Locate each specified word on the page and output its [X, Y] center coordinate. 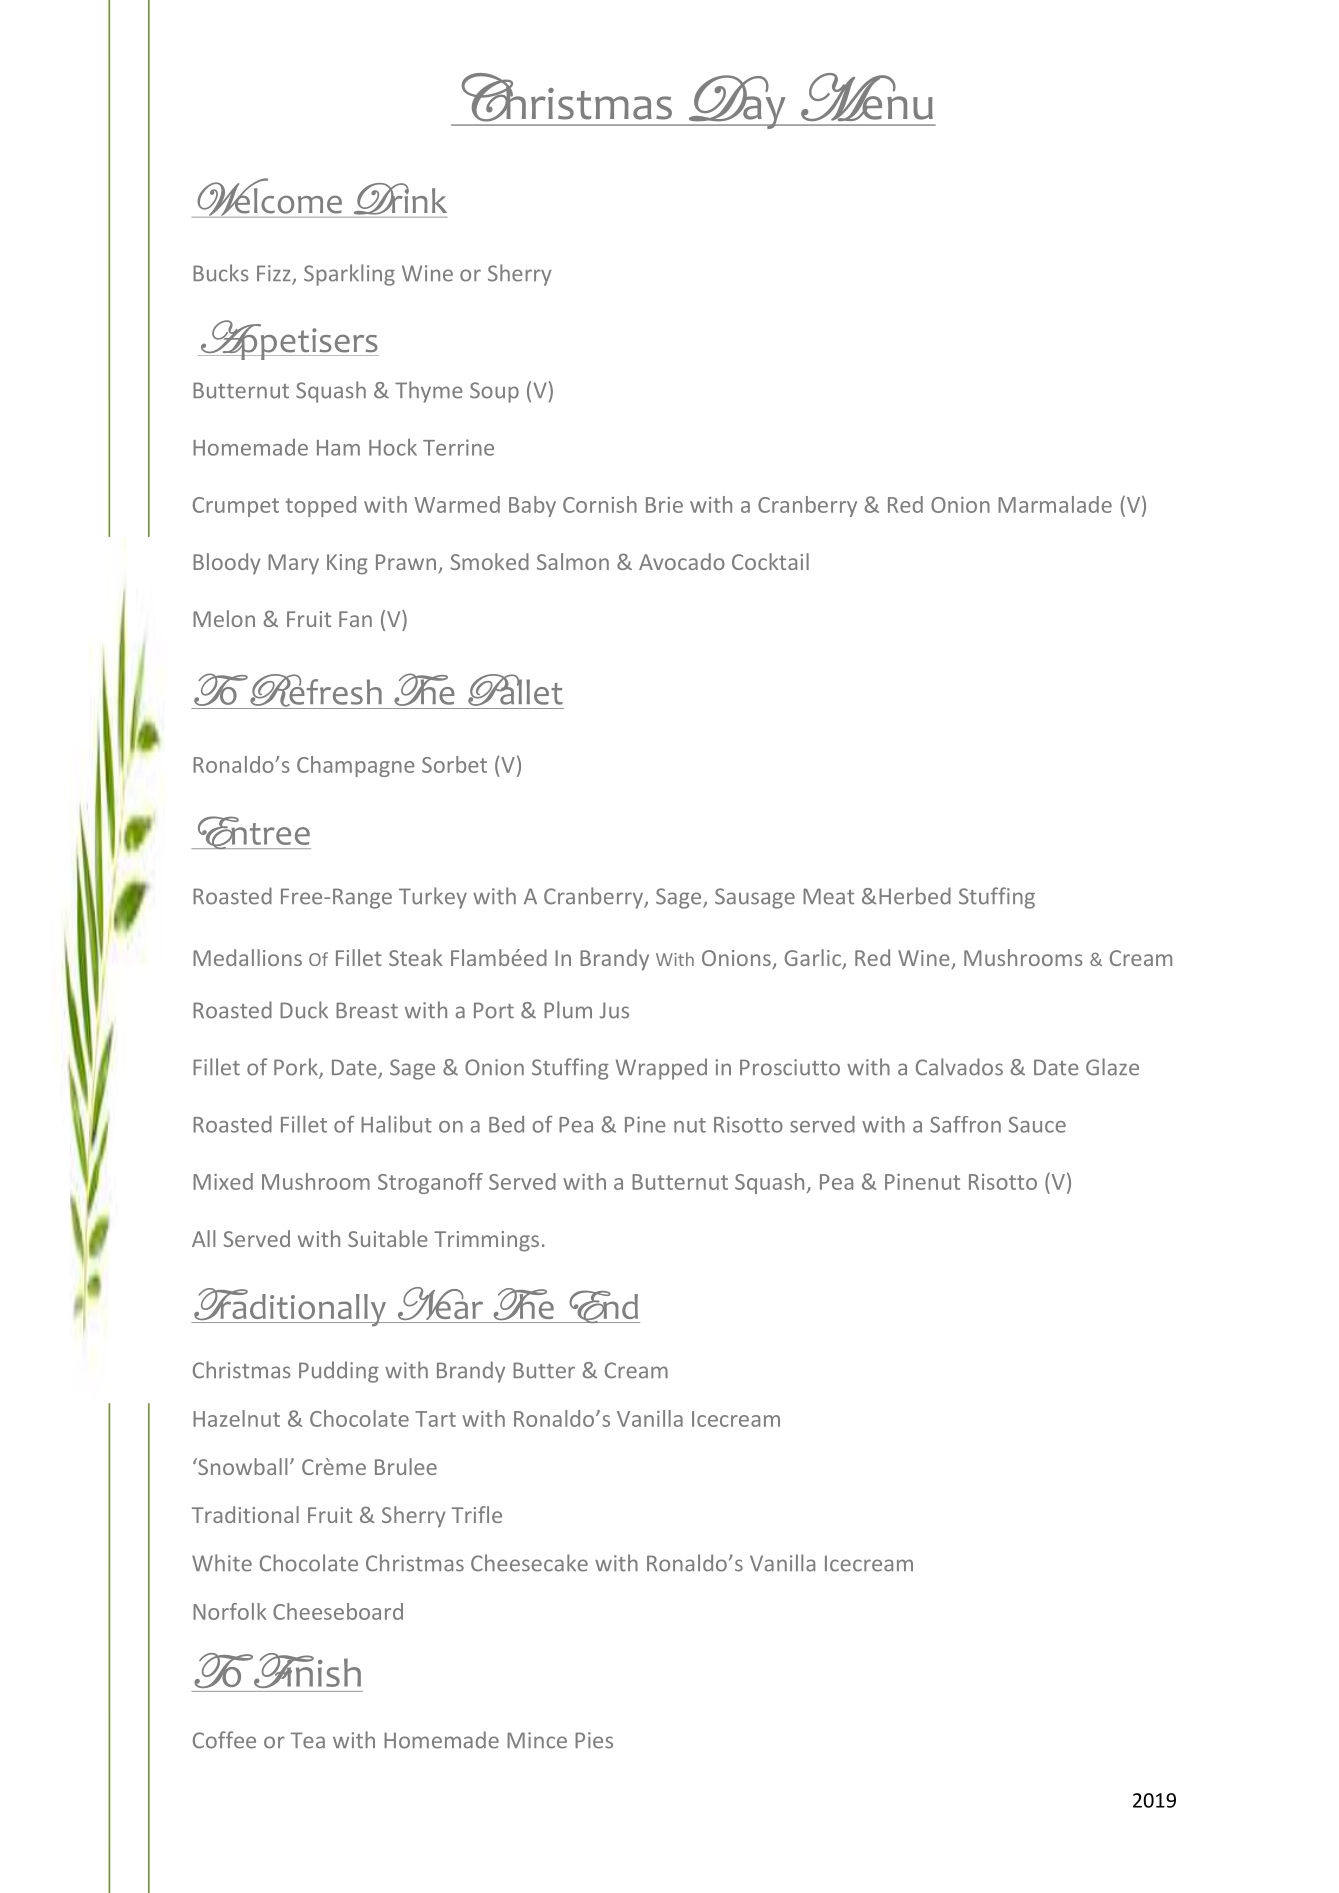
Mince [537, 1740]
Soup [494, 392]
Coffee [224, 1740]
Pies [594, 1740]
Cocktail [770, 561]
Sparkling [349, 275]
